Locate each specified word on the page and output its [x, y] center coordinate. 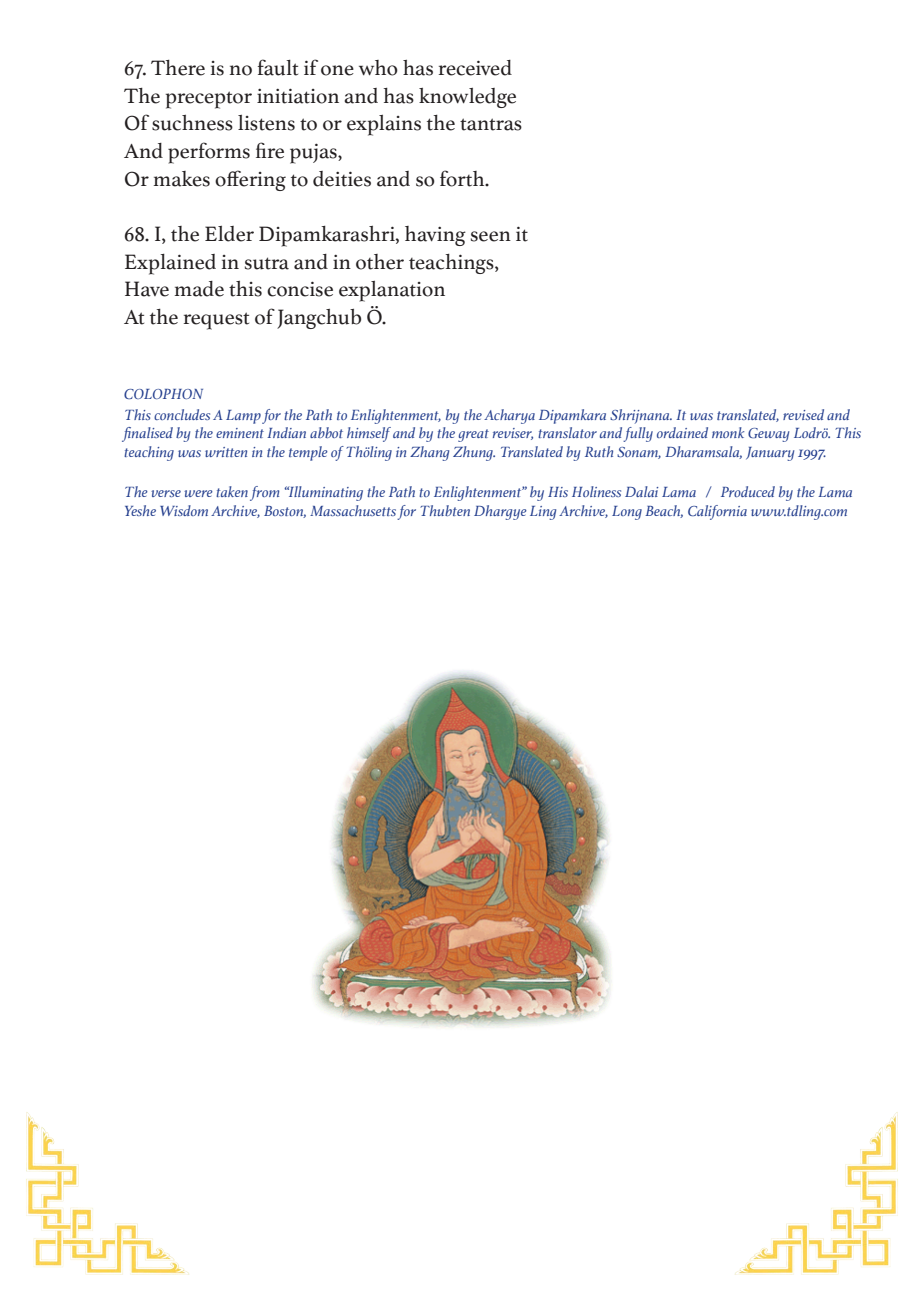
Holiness [596, 491]
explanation [392, 291]
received [475, 68]
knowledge [467, 98]
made [199, 289]
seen [491, 236]
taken [232, 491]
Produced [748, 491]
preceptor [209, 100]
